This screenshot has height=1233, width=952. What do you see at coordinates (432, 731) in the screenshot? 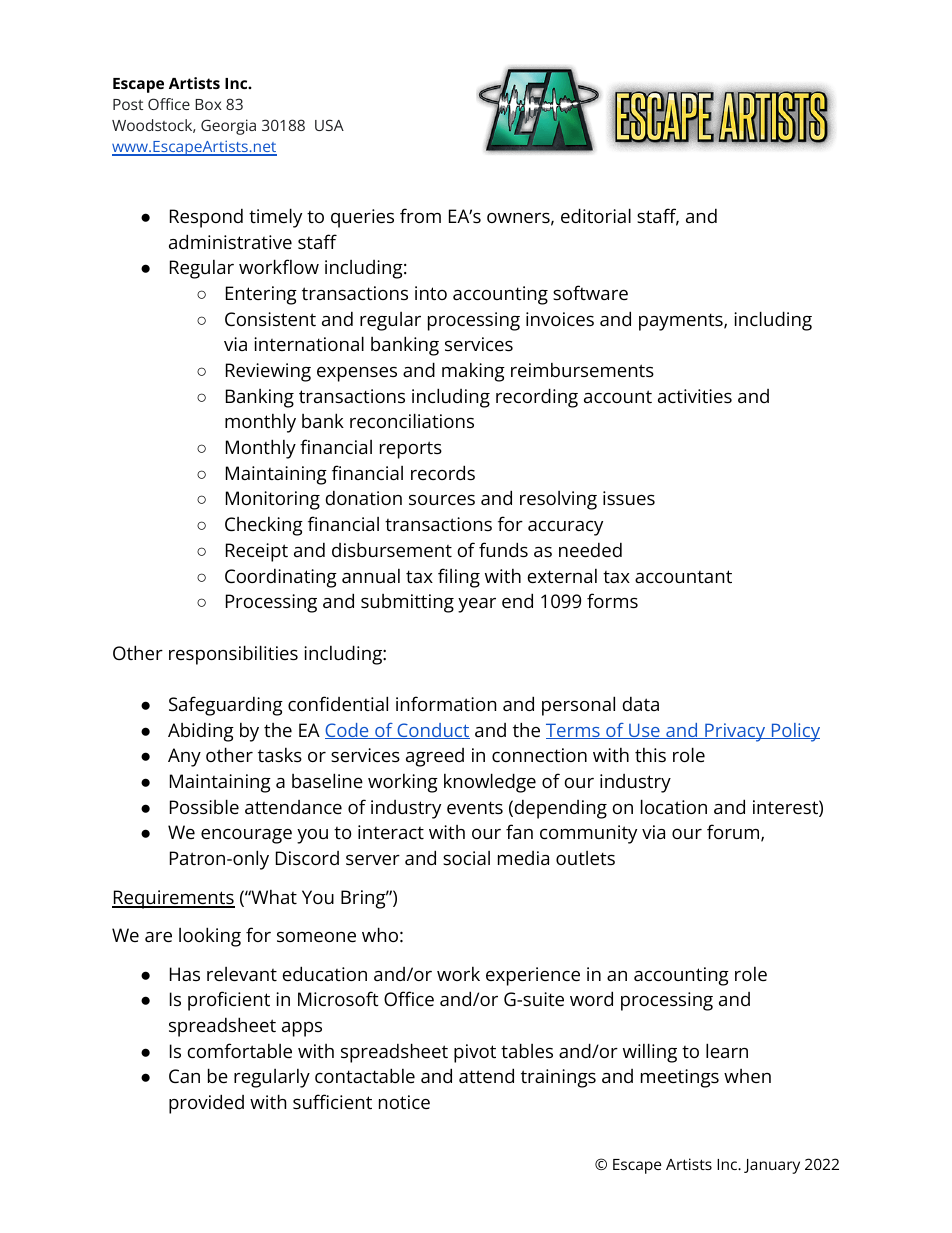
I see `Conduct` at bounding box center [432, 731].
